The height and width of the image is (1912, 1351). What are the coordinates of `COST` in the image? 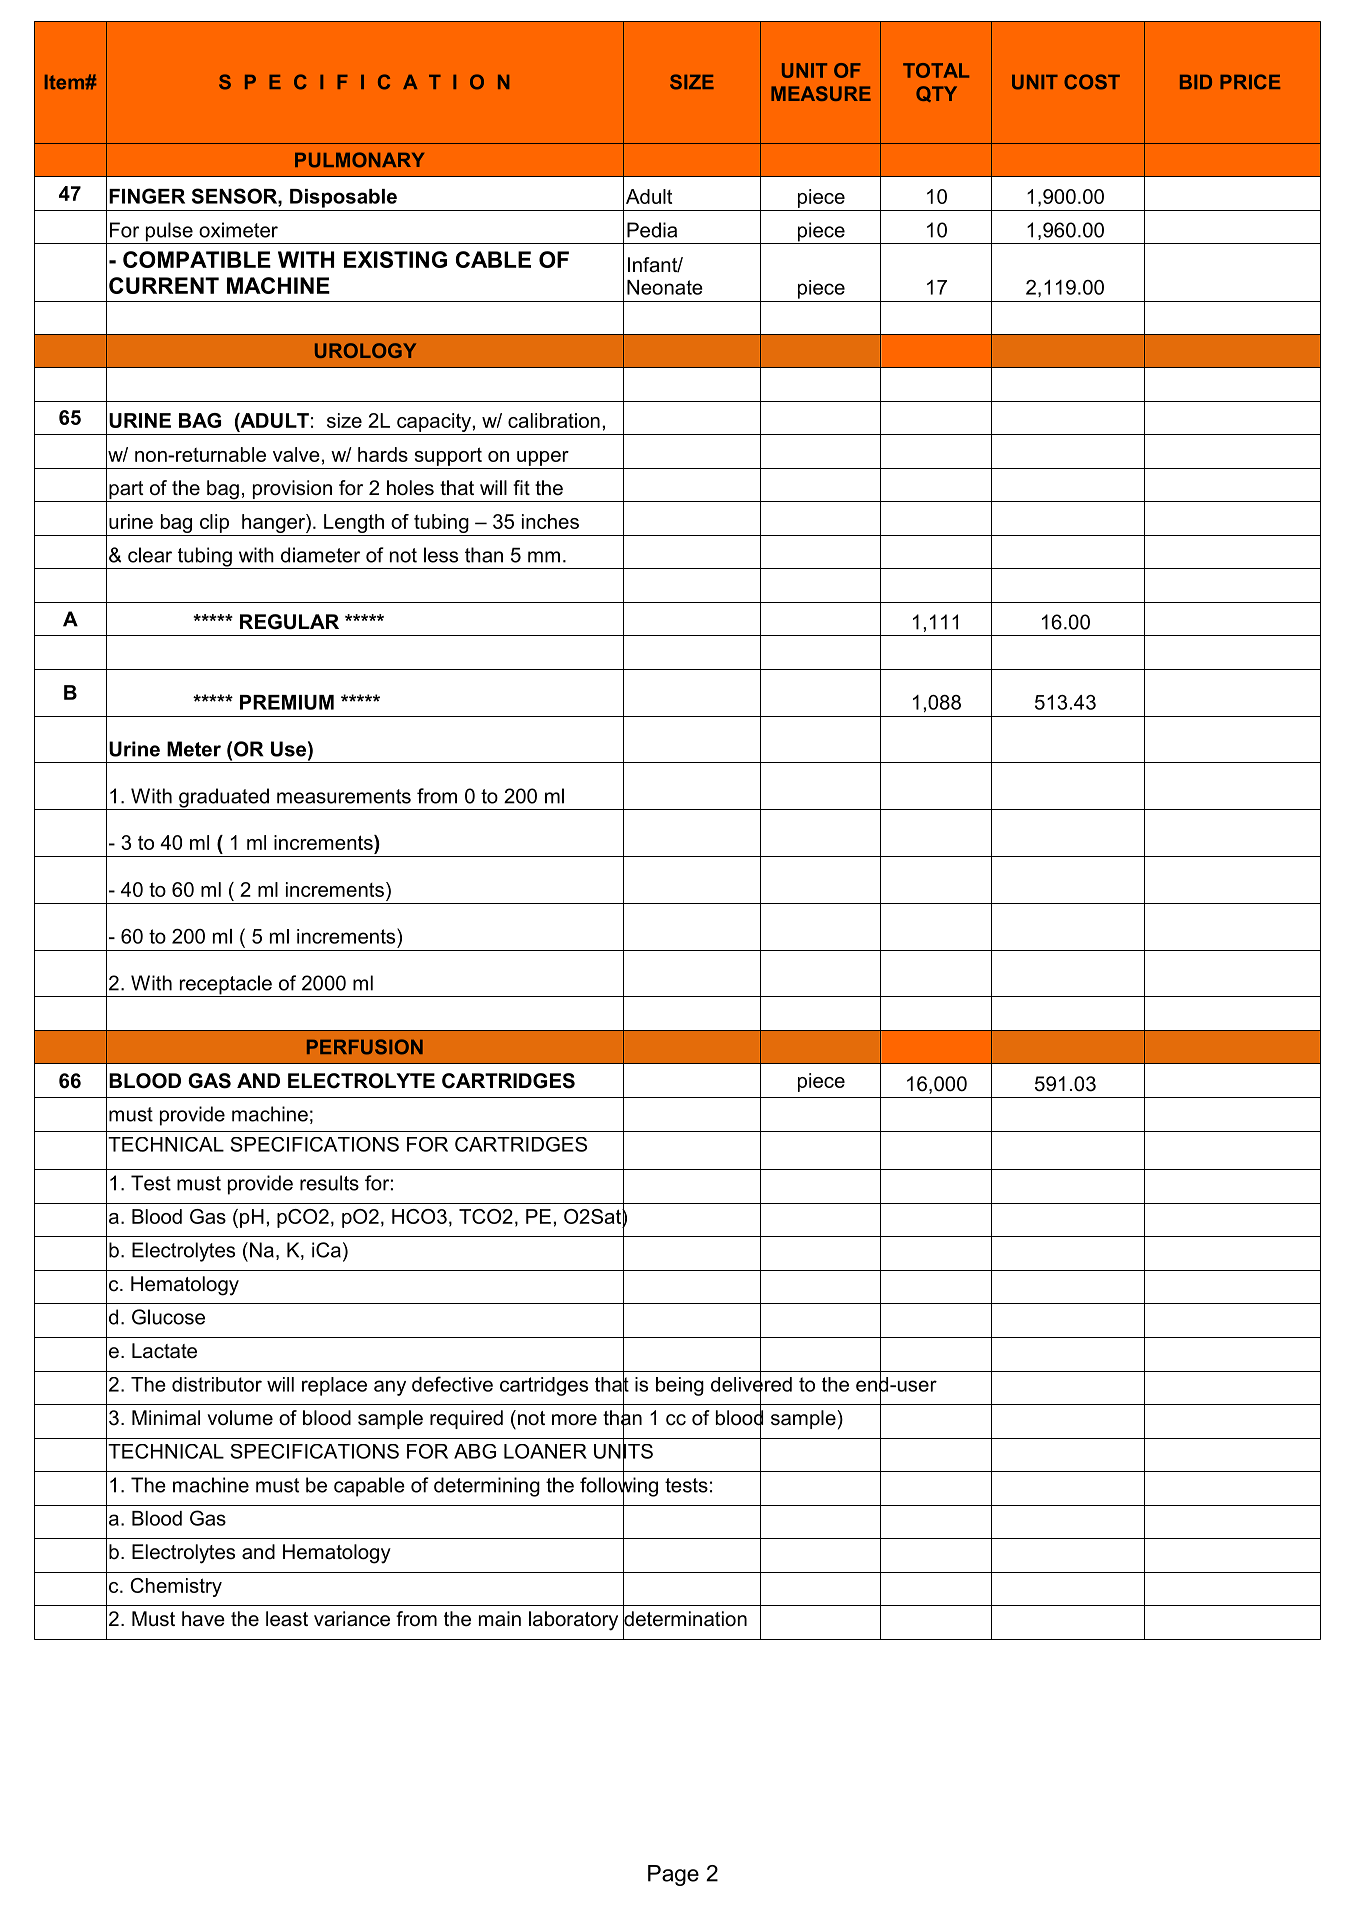 It's located at (1092, 82).
